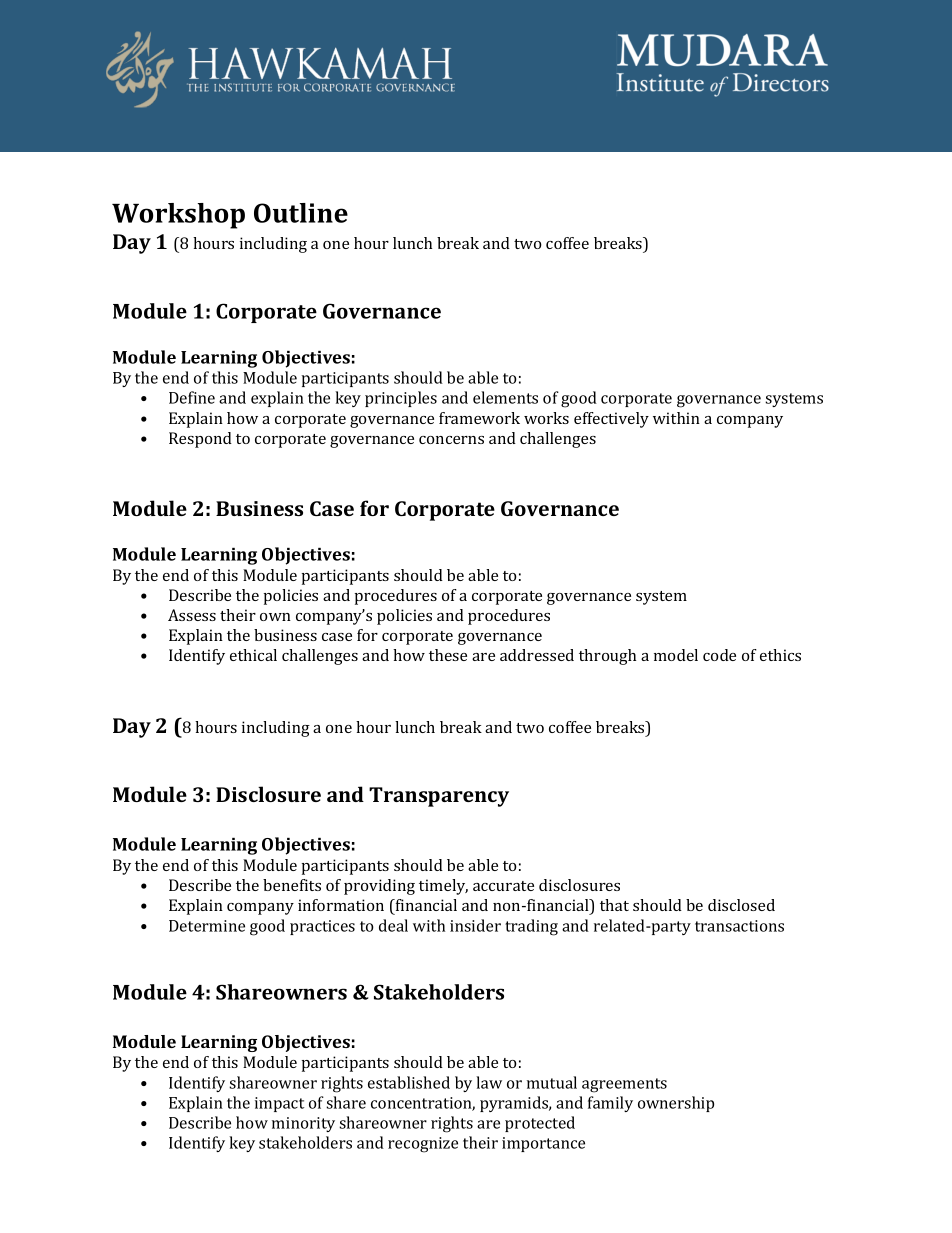 Image resolution: width=952 pixels, height=1233 pixels. I want to click on ownership, so click(676, 1104).
